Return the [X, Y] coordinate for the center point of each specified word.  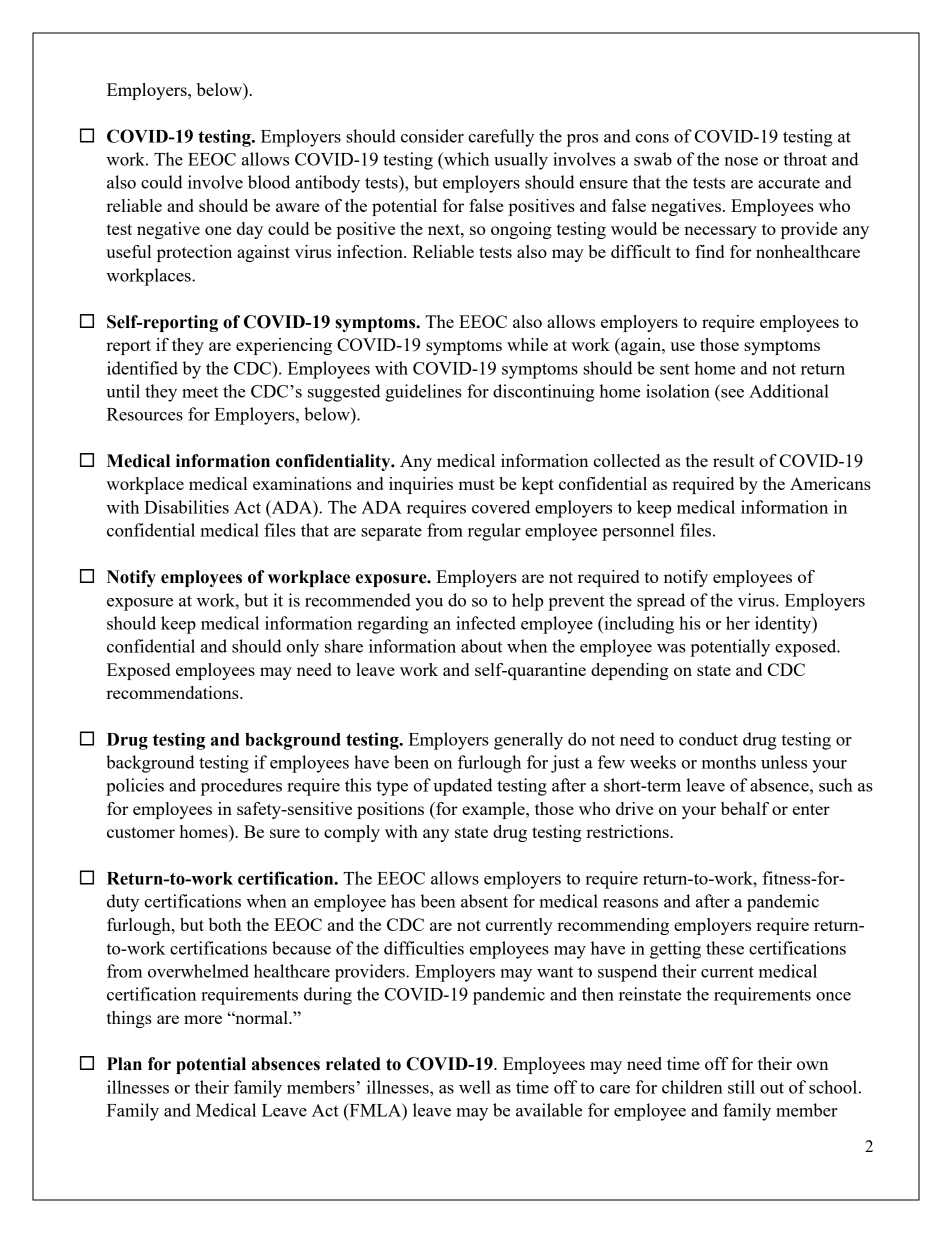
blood [269, 182]
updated [463, 787]
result [733, 460]
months [729, 762]
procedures [241, 787]
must [476, 484]
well [475, 1087]
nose [741, 161]
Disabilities [186, 507]
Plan [124, 1064]
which [465, 159]
